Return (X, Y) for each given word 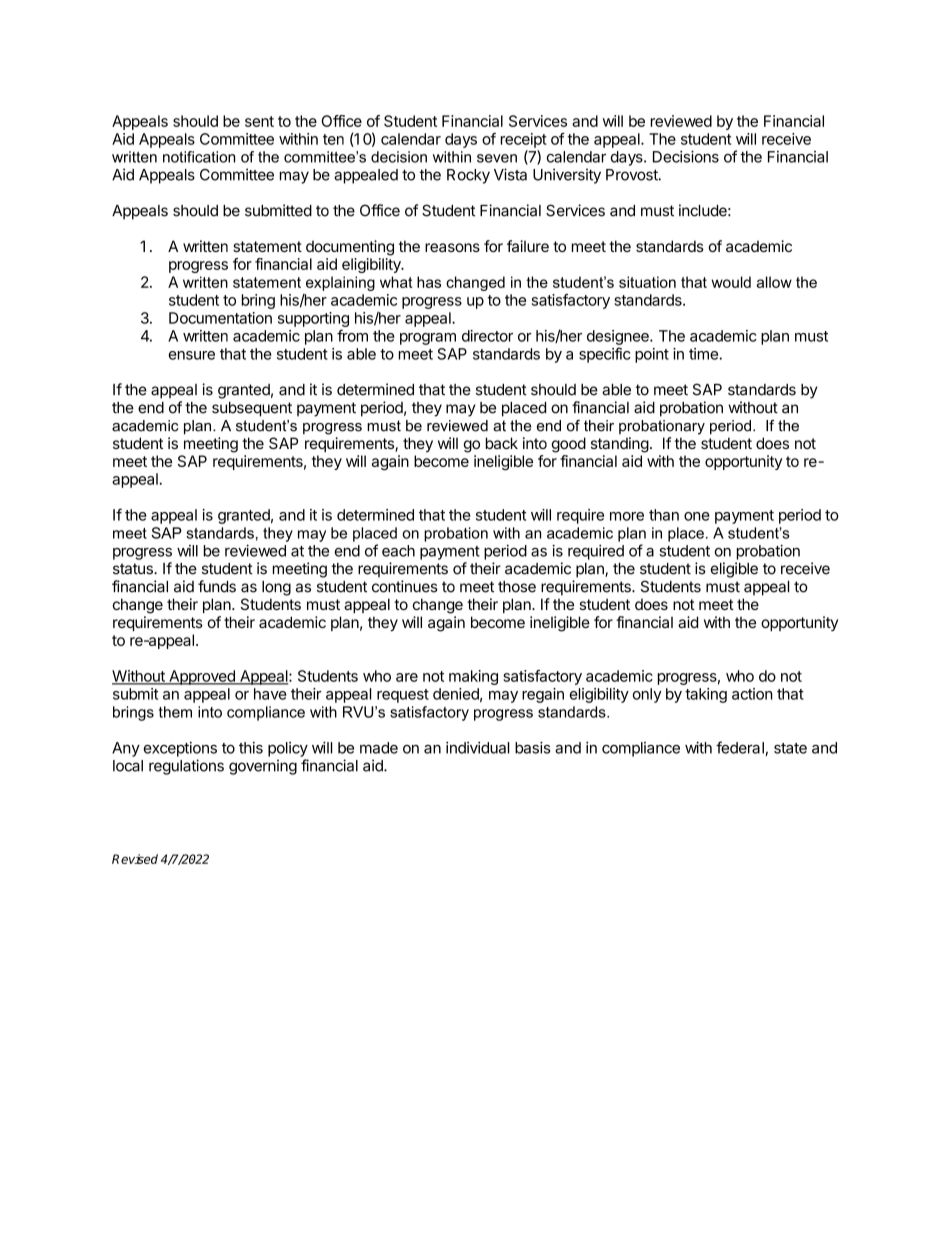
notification (199, 157)
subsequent (252, 409)
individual (477, 748)
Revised (135, 859)
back (502, 443)
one (697, 516)
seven (497, 158)
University (567, 176)
